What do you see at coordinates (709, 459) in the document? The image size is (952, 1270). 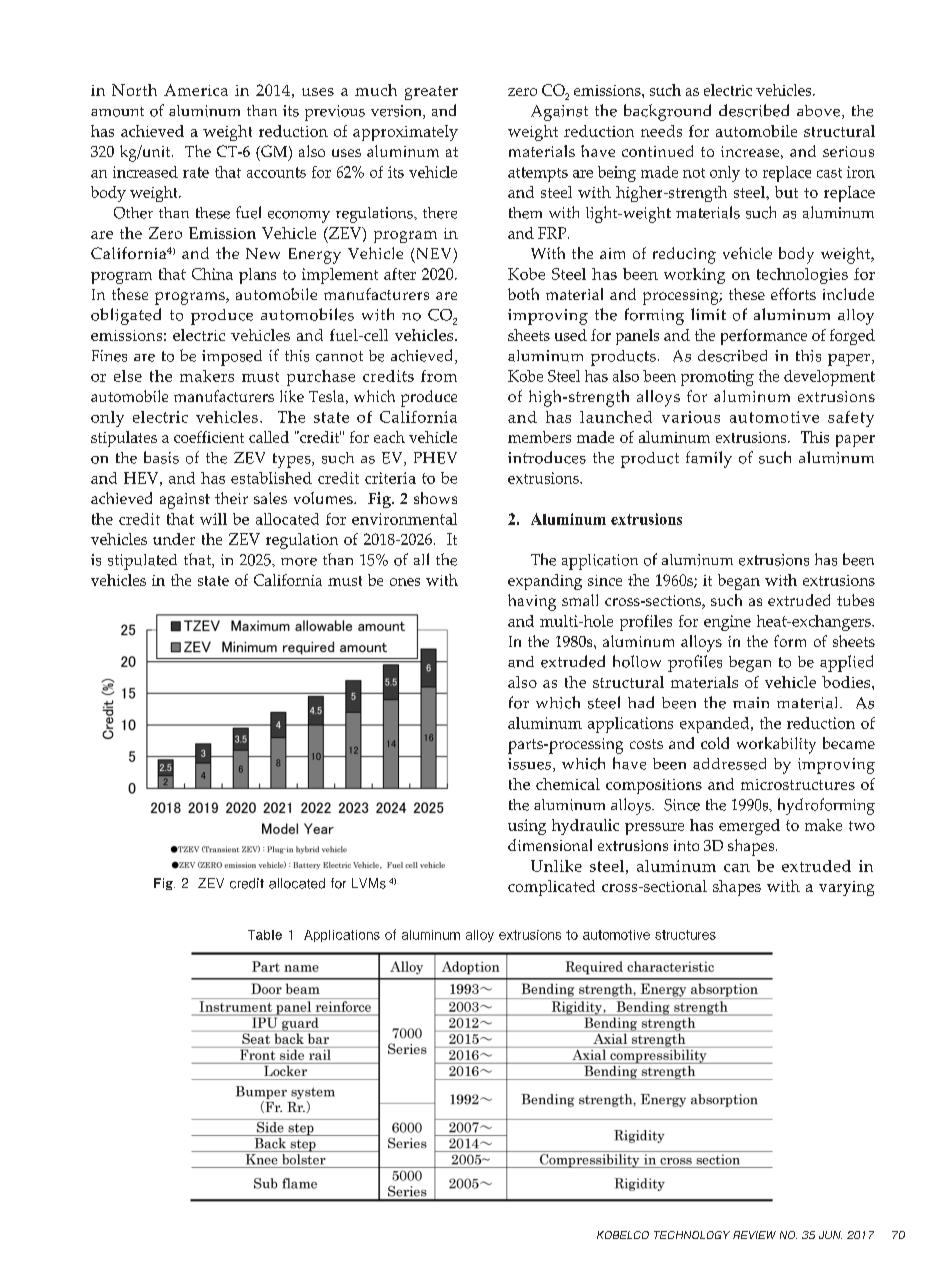 I see `family` at bounding box center [709, 459].
